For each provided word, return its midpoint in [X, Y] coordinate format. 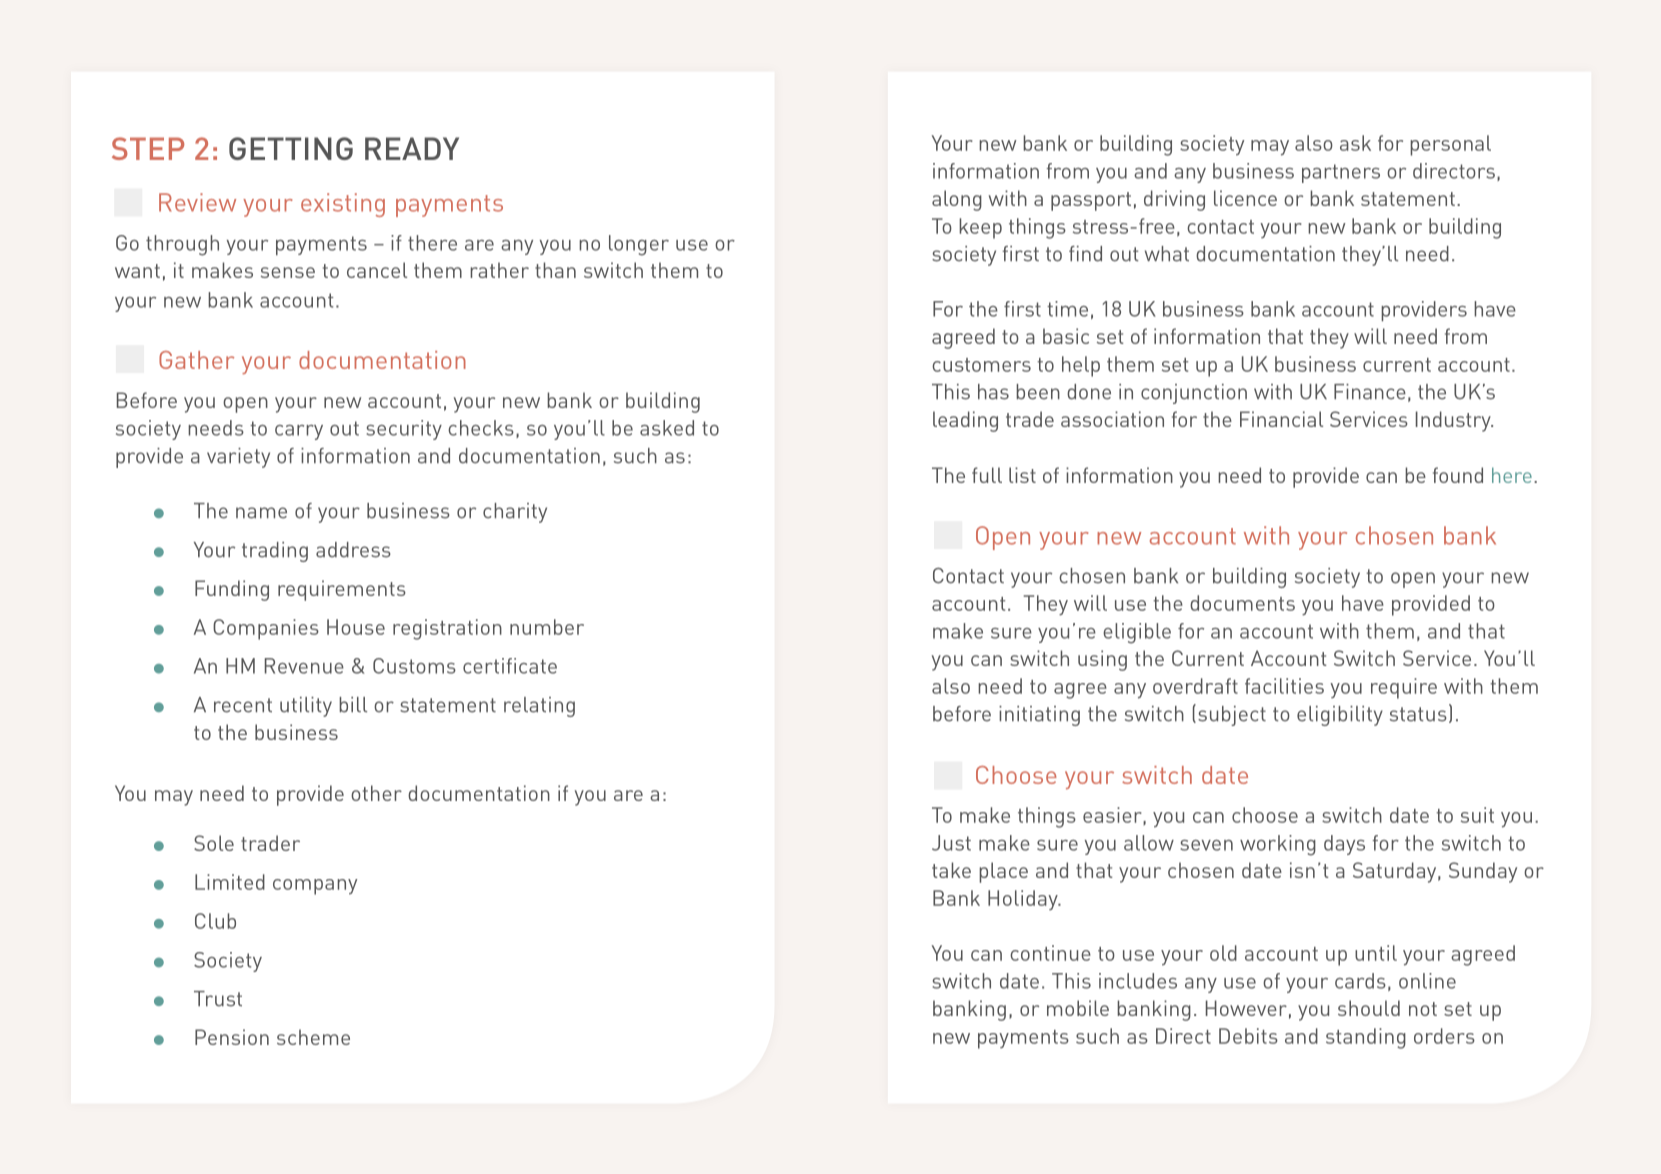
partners [1341, 173]
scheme [313, 1037]
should [1369, 1008]
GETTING [291, 148]
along [957, 200]
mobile [1078, 1008]
